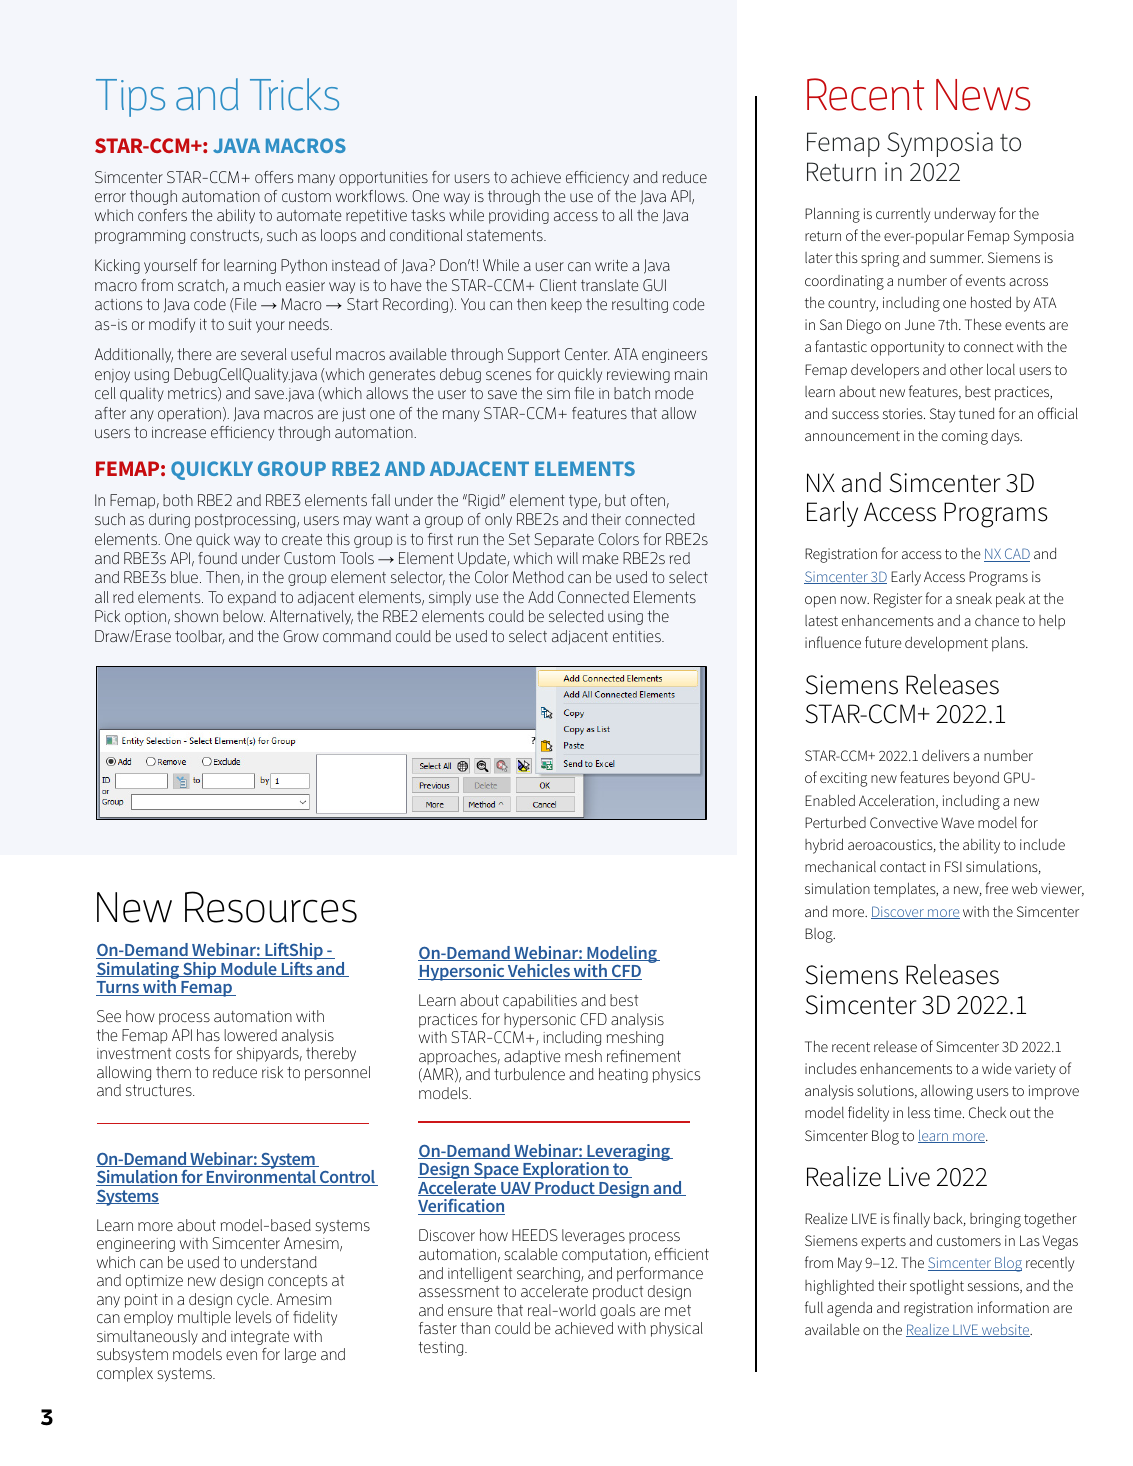 The width and height of the screenshot is (1133, 1466). What do you see at coordinates (976, 779) in the screenshot?
I see `beyond` at bounding box center [976, 779].
